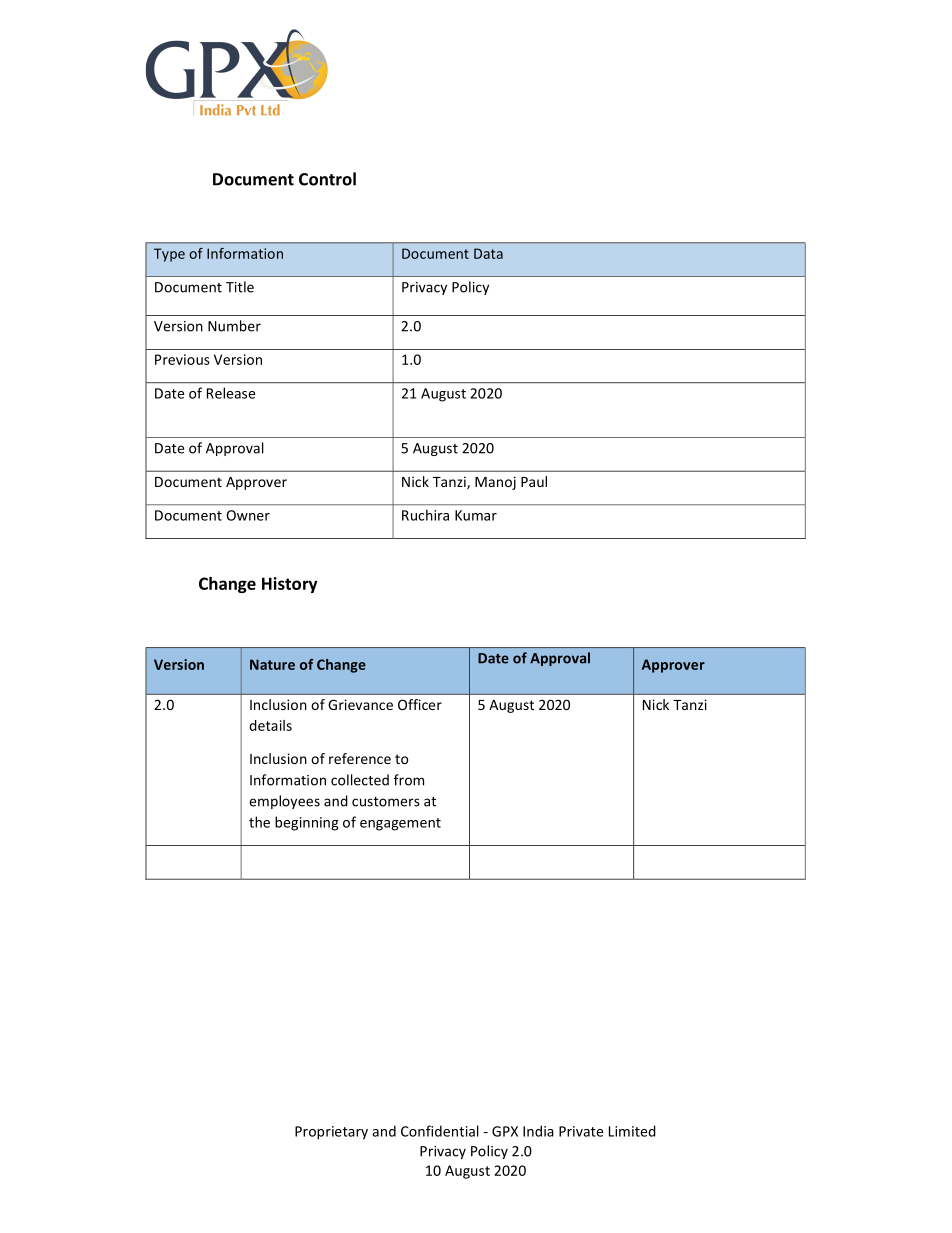 Image resolution: width=952 pixels, height=1233 pixels. Describe the element at coordinates (327, 179) in the screenshot. I see `Control` at that location.
